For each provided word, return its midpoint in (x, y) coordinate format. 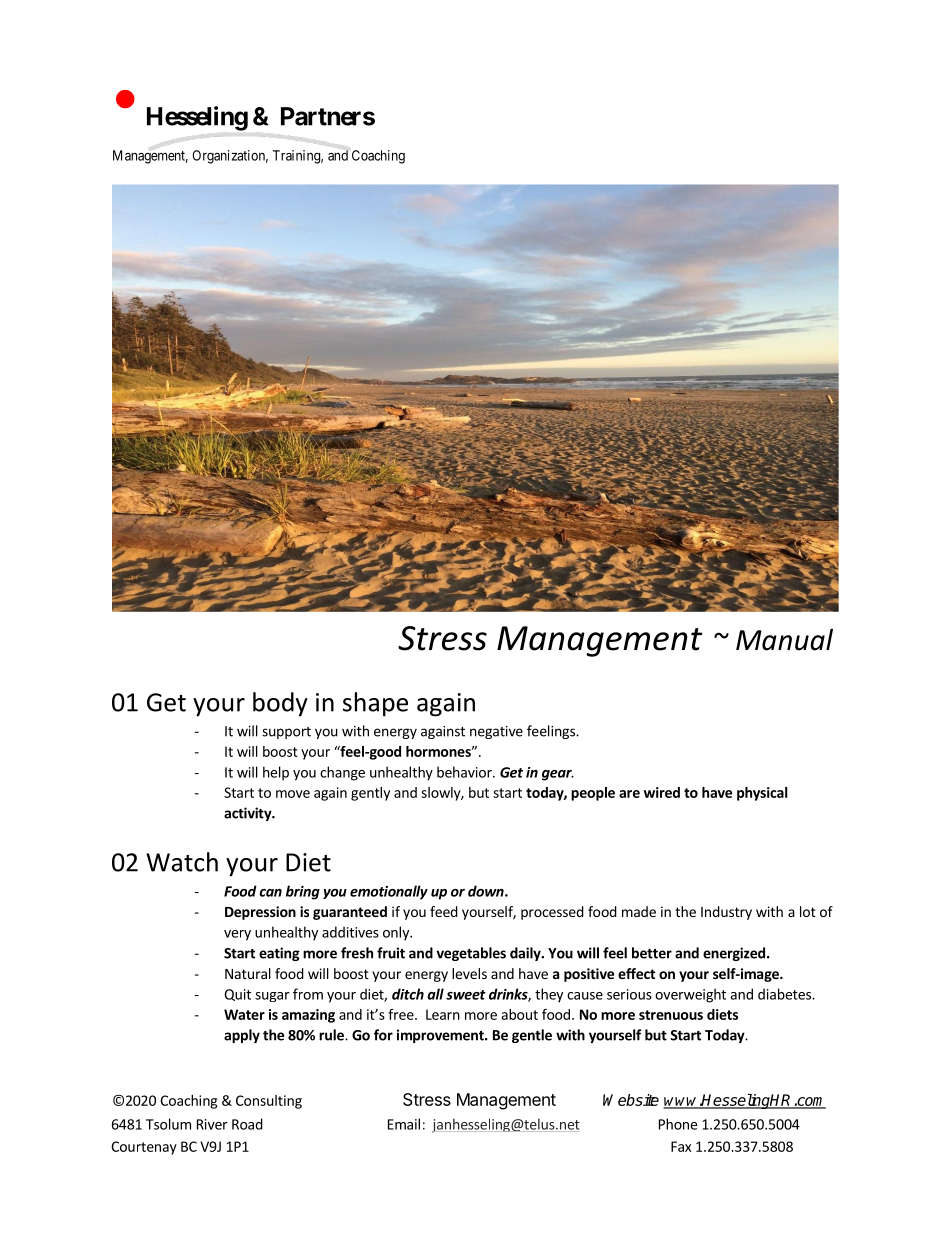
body (280, 704)
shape (375, 704)
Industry (726, 913)
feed (444, 911)
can (270, 893)
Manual (784, 640)
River (212, 1124)
